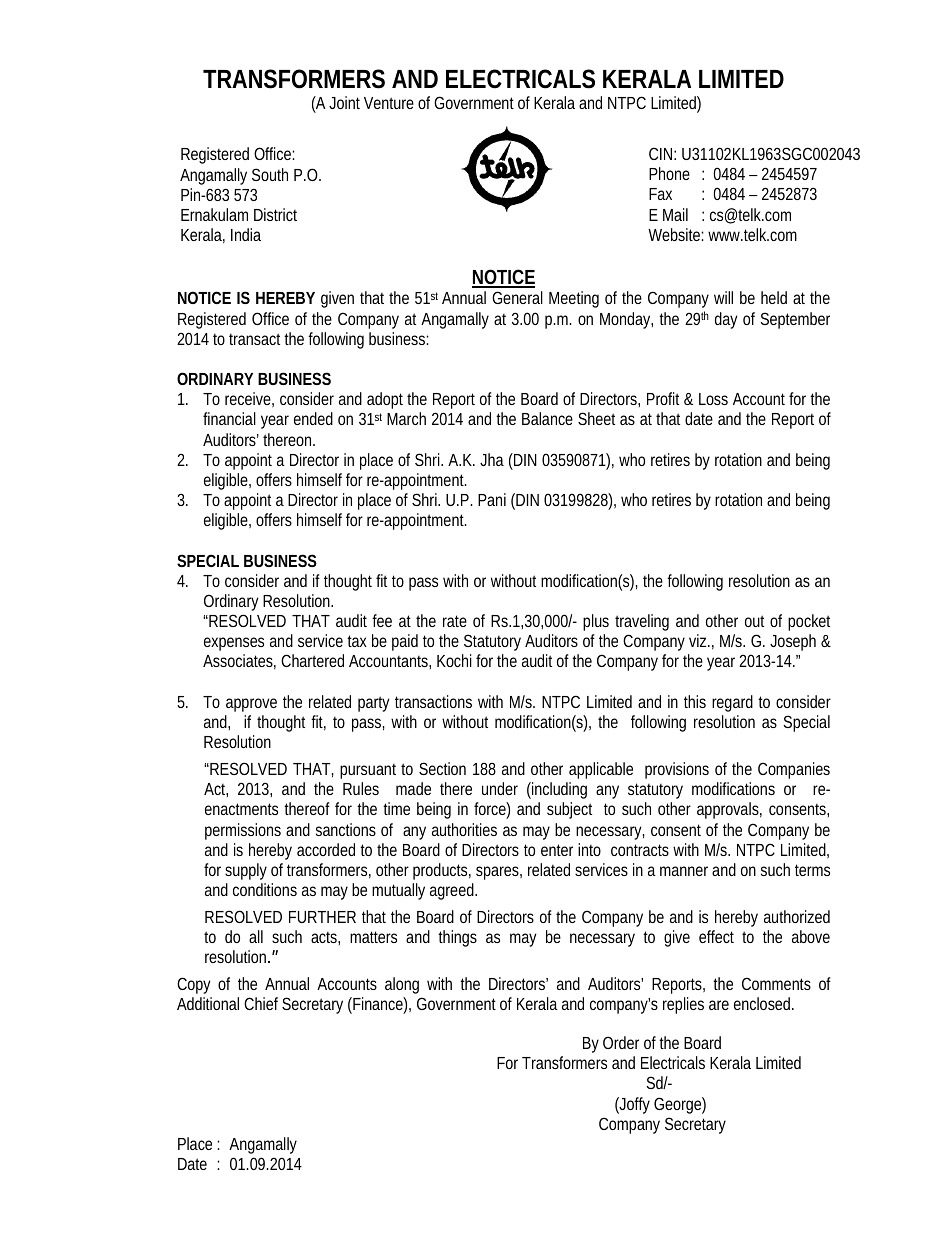 The width and height of the document is (952, 1233). I want to click on Section, so click(442, 768).
